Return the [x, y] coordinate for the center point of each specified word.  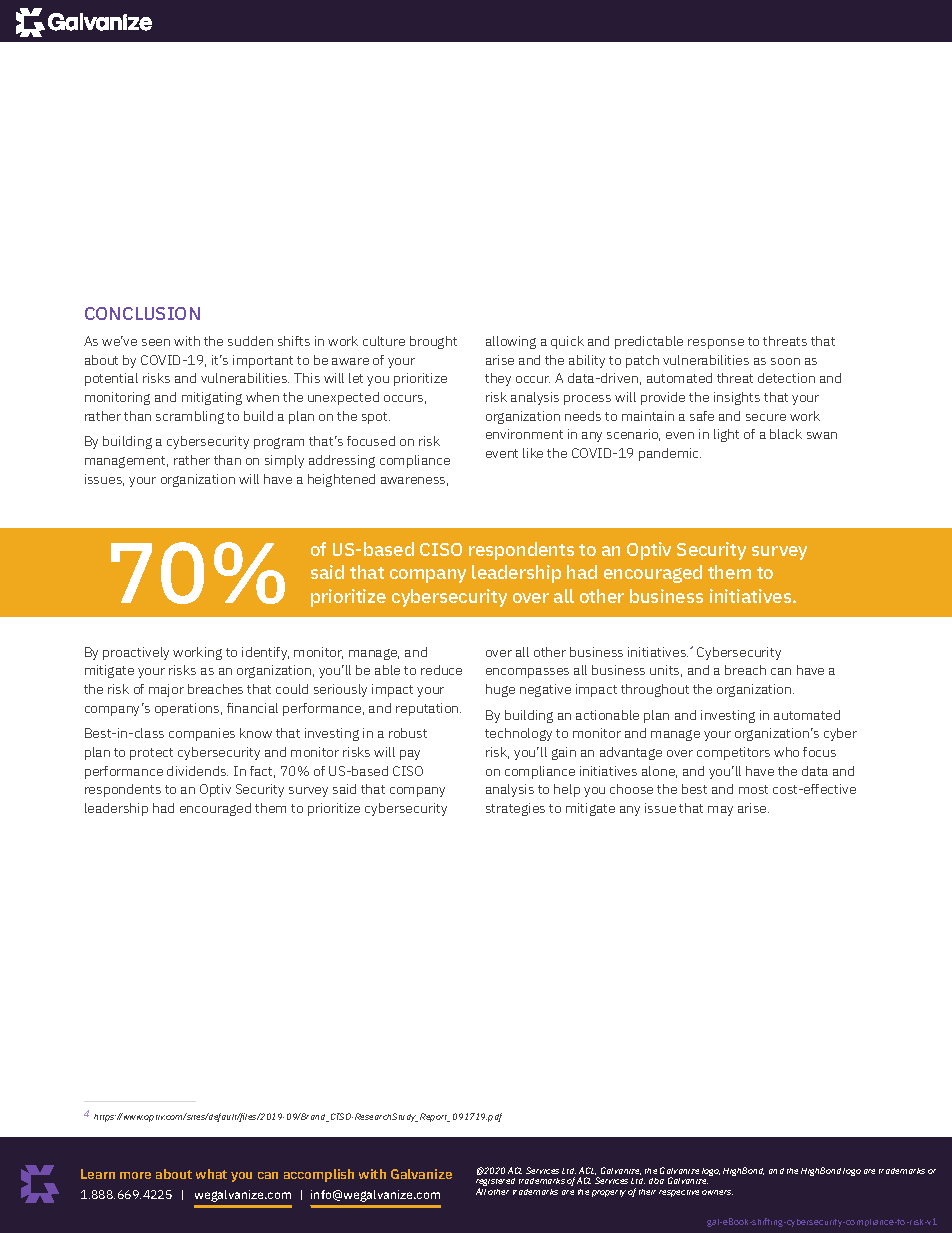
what [211, 1174]
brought [433, 342]
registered [495, 1183]
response [716, 344]
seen [156, 342]
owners [717, 1192]
